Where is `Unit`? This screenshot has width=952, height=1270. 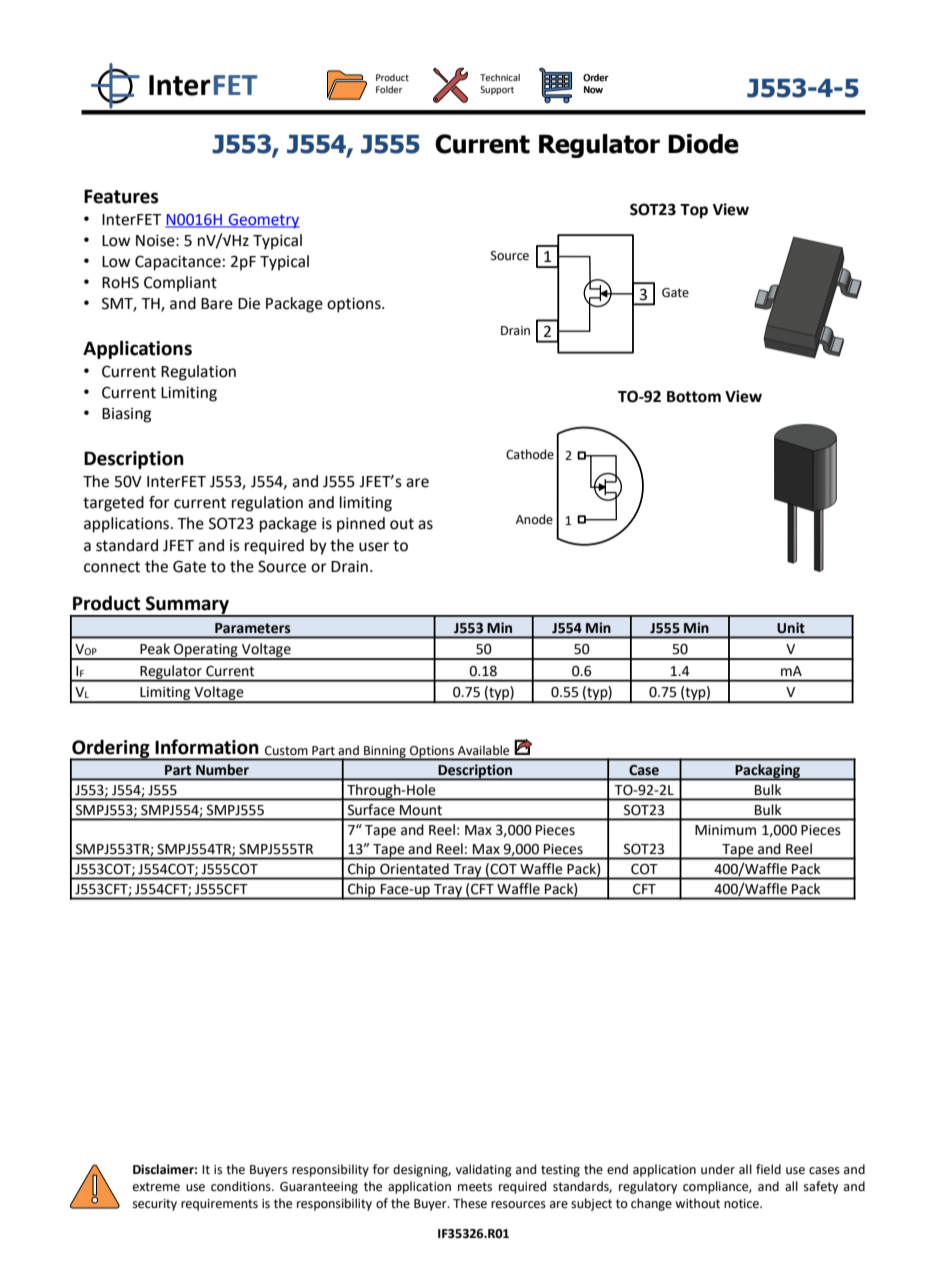 Unit is located at coordinates (791, 628).
